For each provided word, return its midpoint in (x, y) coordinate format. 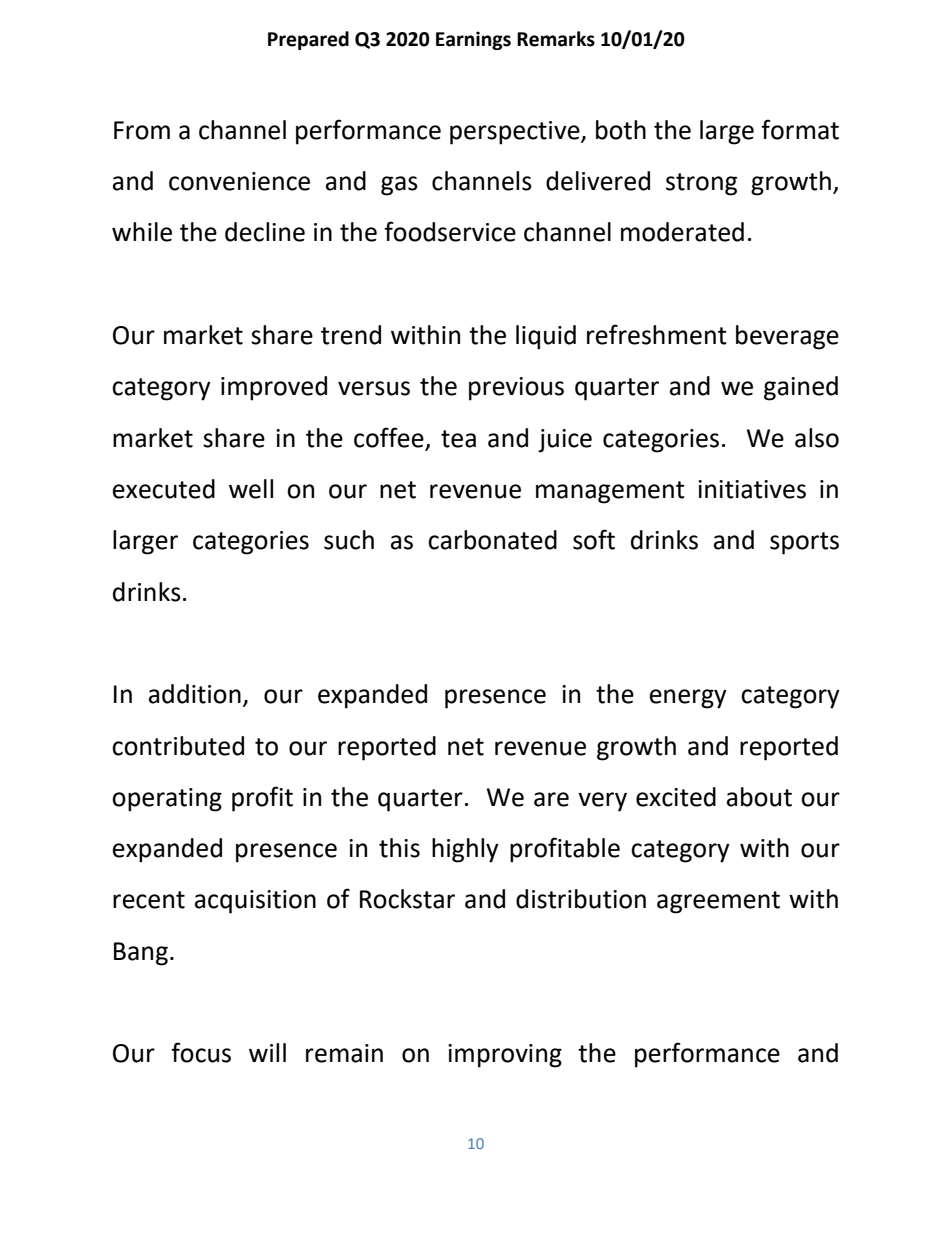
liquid (546, 337)
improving (505, 1056)
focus (201, 1052)
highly (465, 850)
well (251, 489)
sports (804, 543)
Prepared (308, 40)
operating (167, 800)
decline (265, 232)
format (800, 129)
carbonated (492, 540)
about (759, 797)
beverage (787, 337)
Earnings (473, 40)
